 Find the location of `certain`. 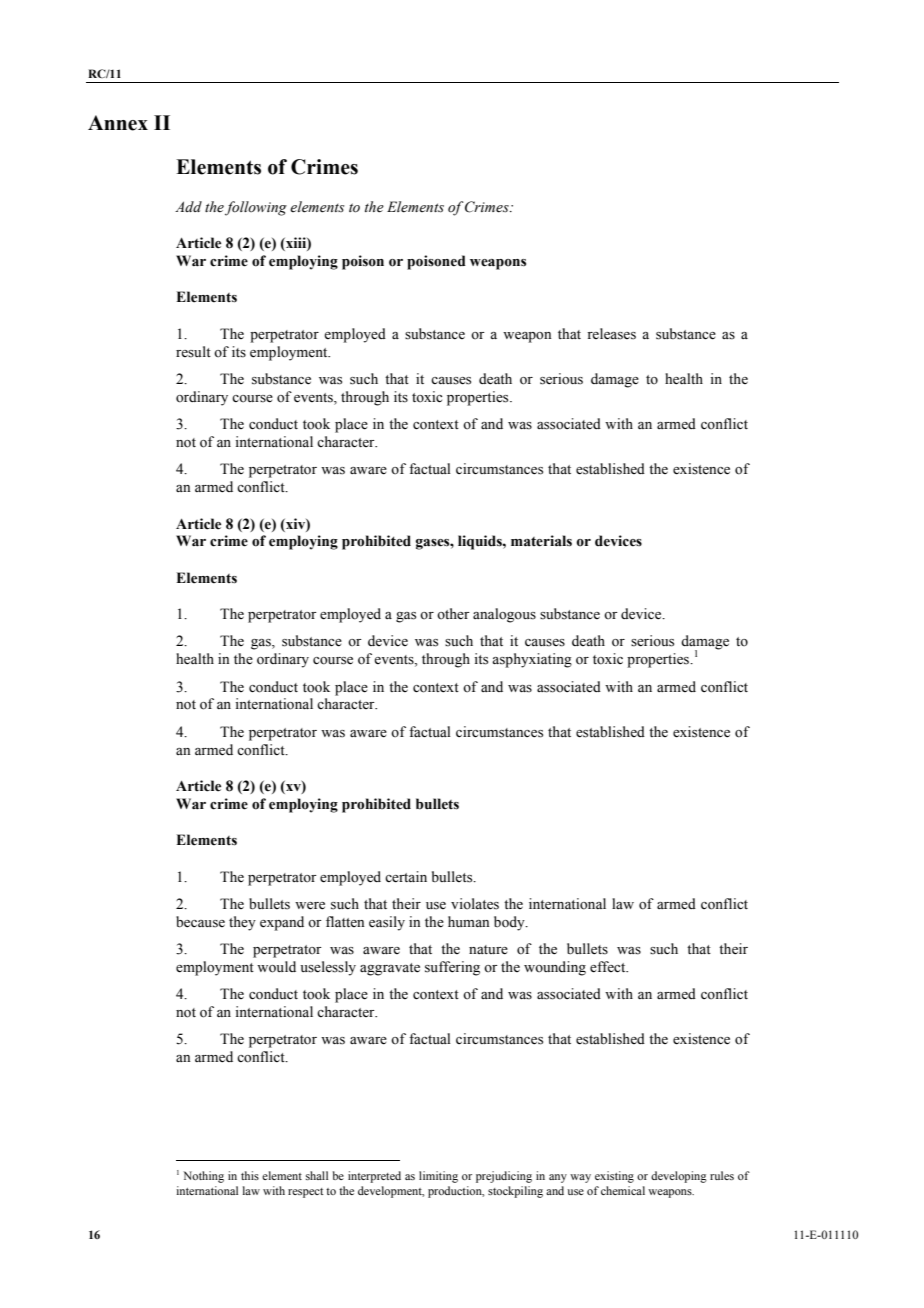

certain is located at coordinates (406, 877).
